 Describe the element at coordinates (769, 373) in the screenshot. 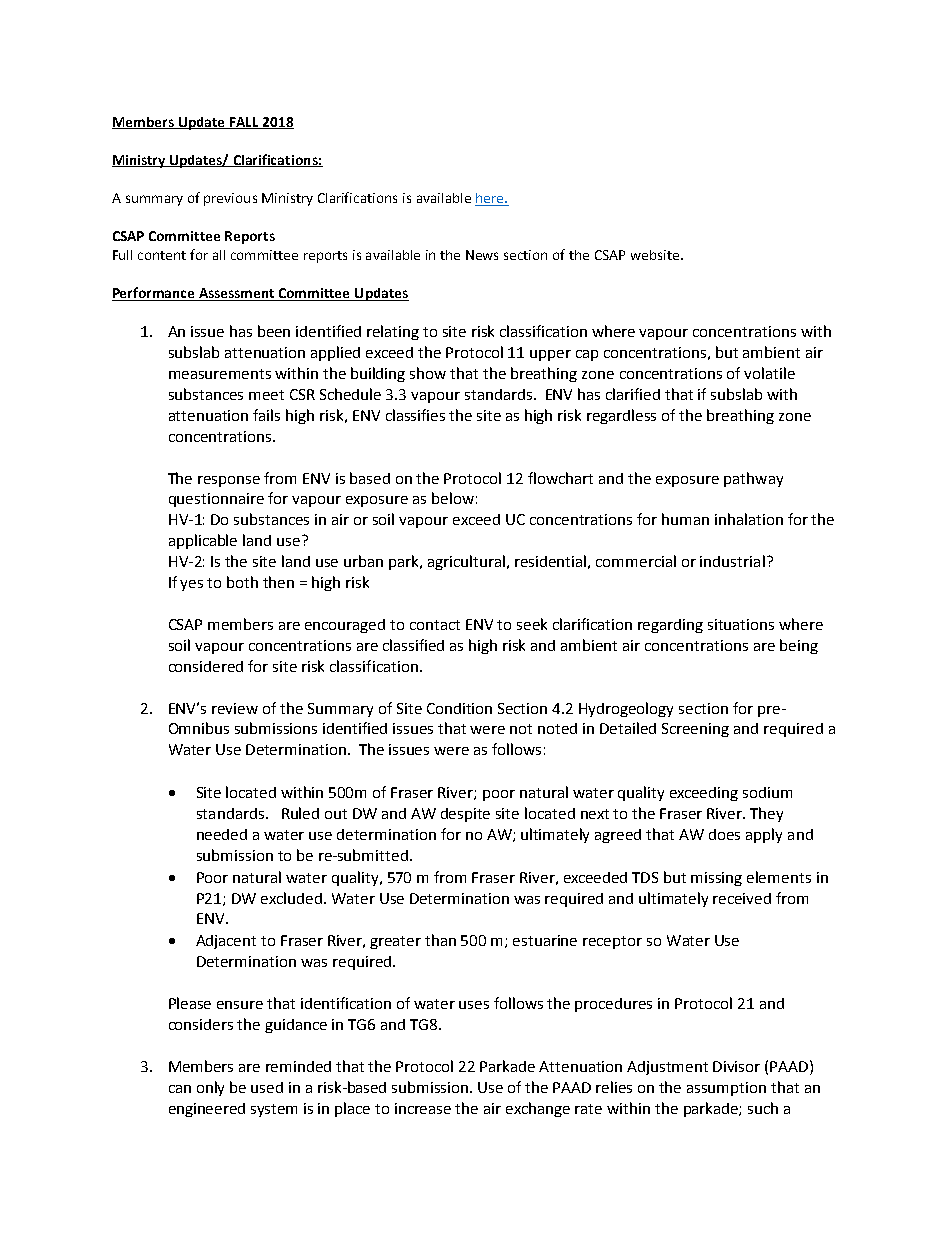

I see `volatile` at that location.
